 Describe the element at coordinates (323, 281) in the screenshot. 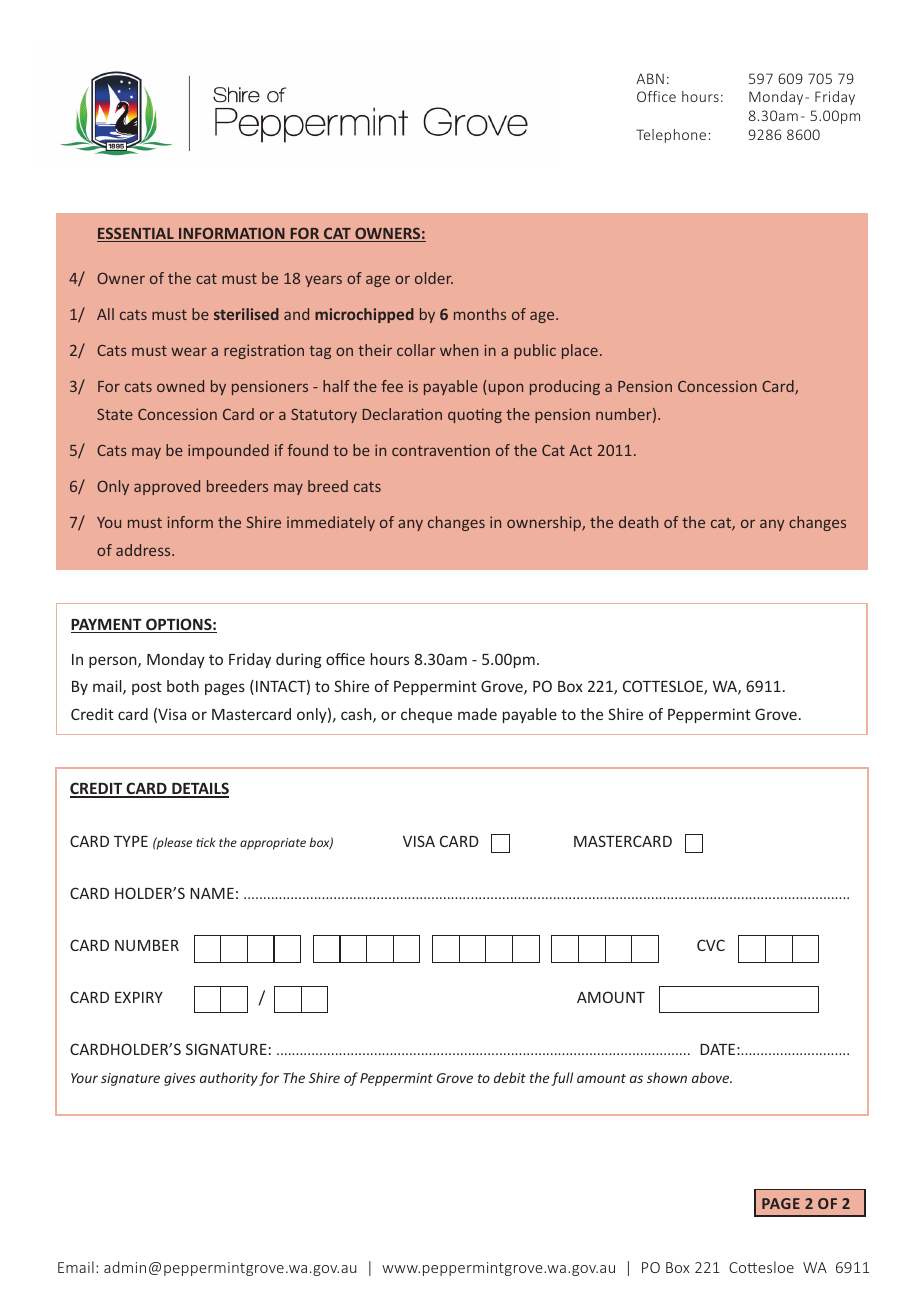

I see `years` at that location.
